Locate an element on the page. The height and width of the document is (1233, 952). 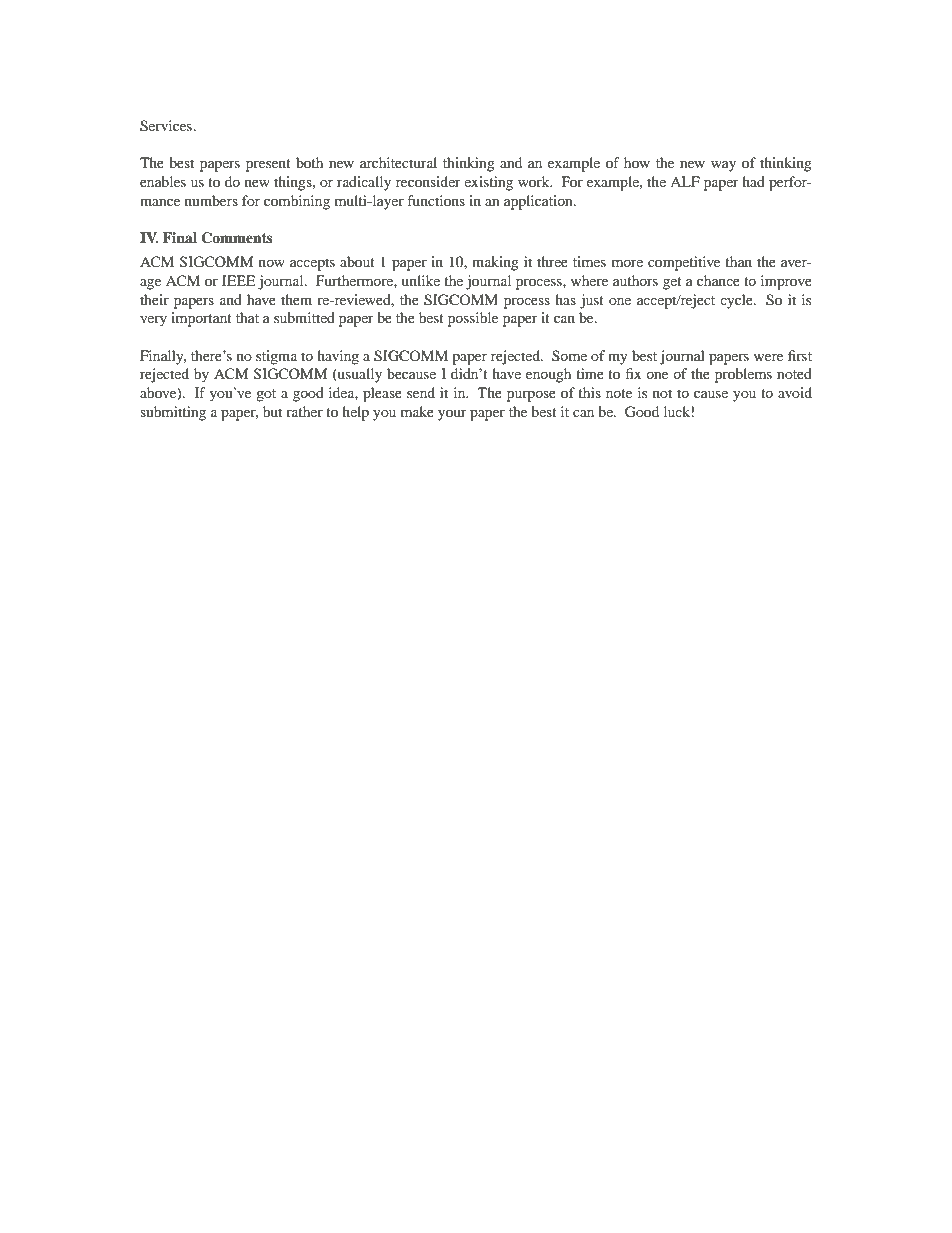
way is located at coordinates (723, 166).
